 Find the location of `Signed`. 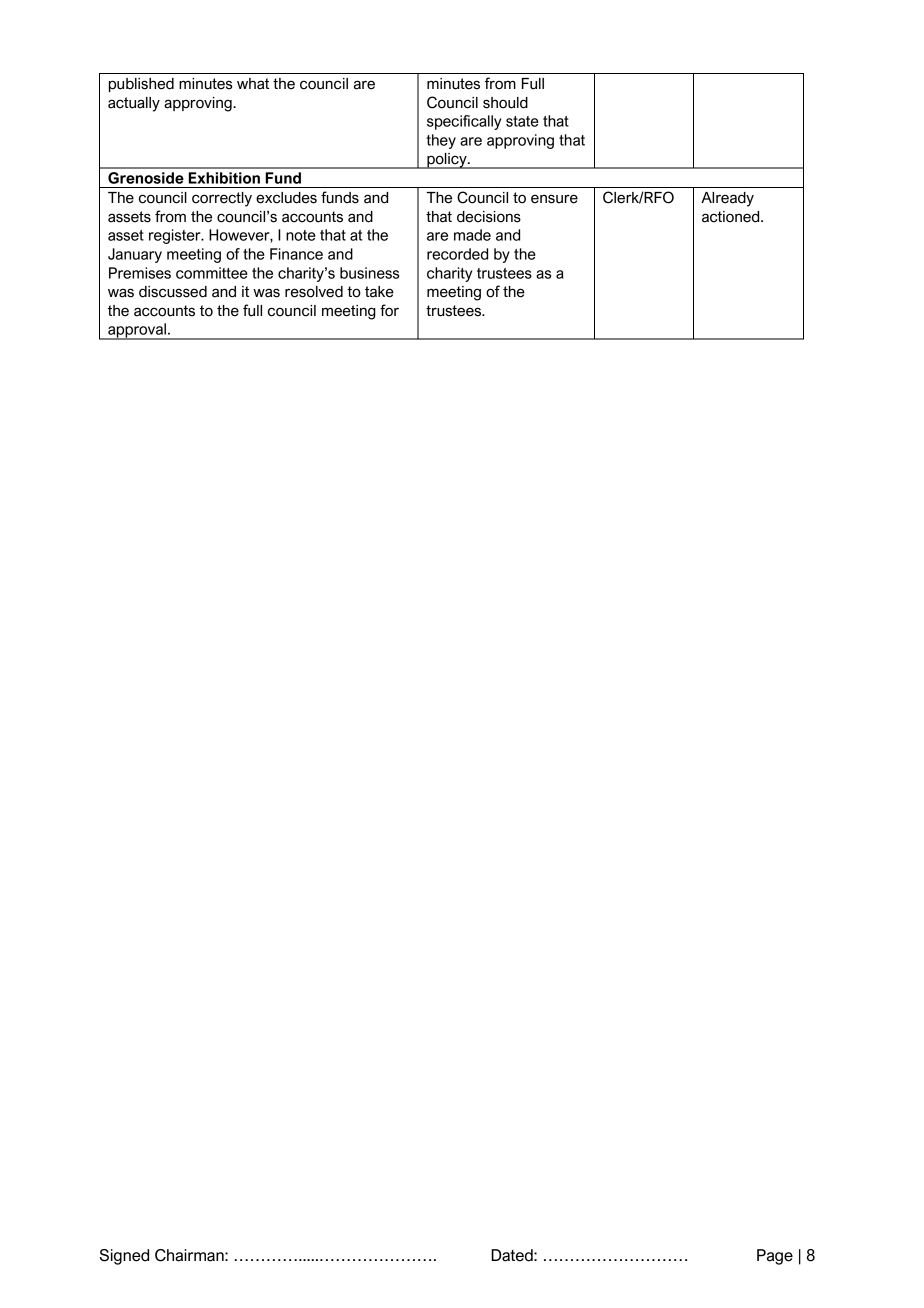

Signed is located at coordinates (124, 1257).
